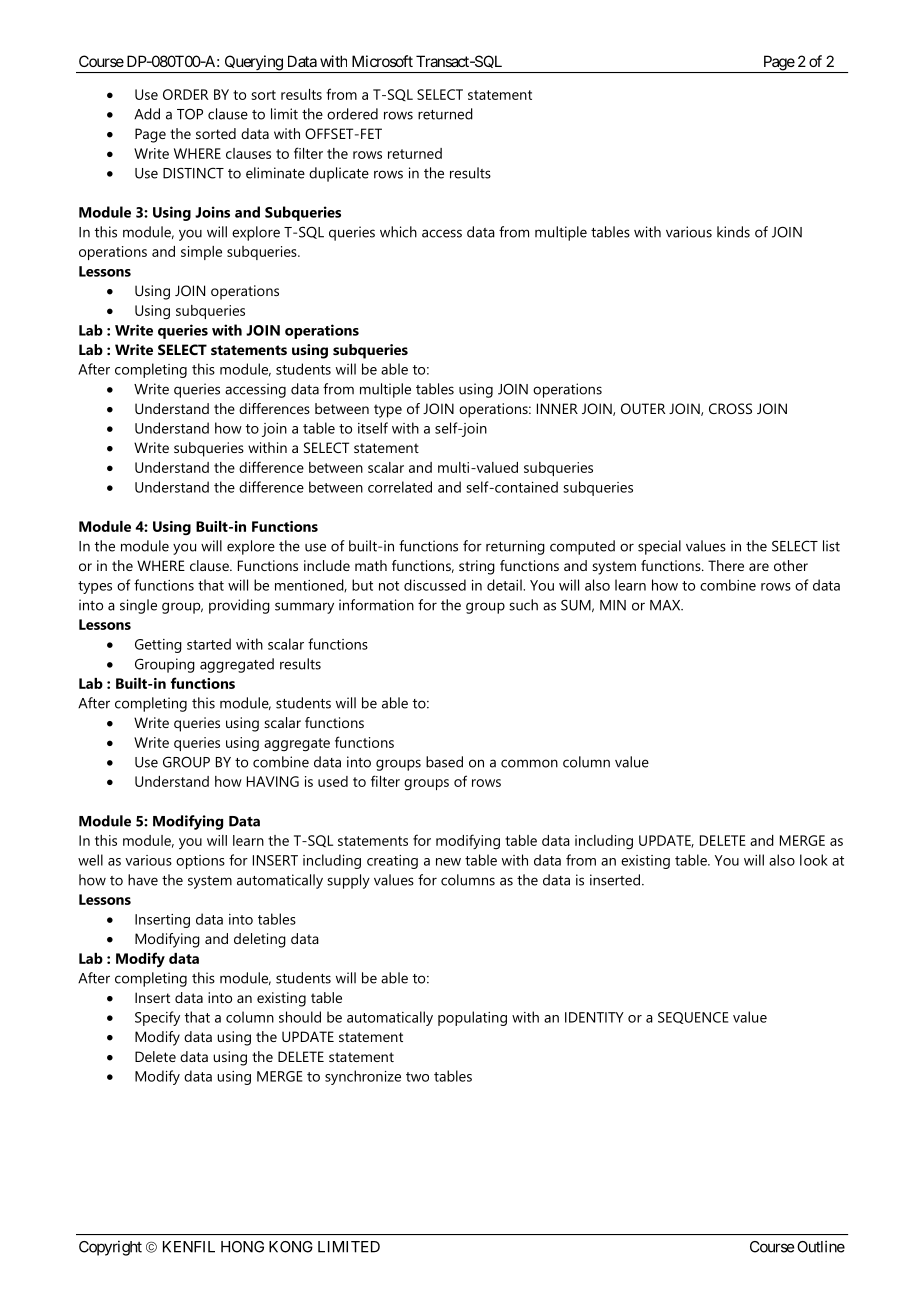 The width and height of the screenshot is (924, 1308). What do you see at coordinates (730, 408) in the screenshot?
I see `CROSS` at bounding box center [730, 408].
